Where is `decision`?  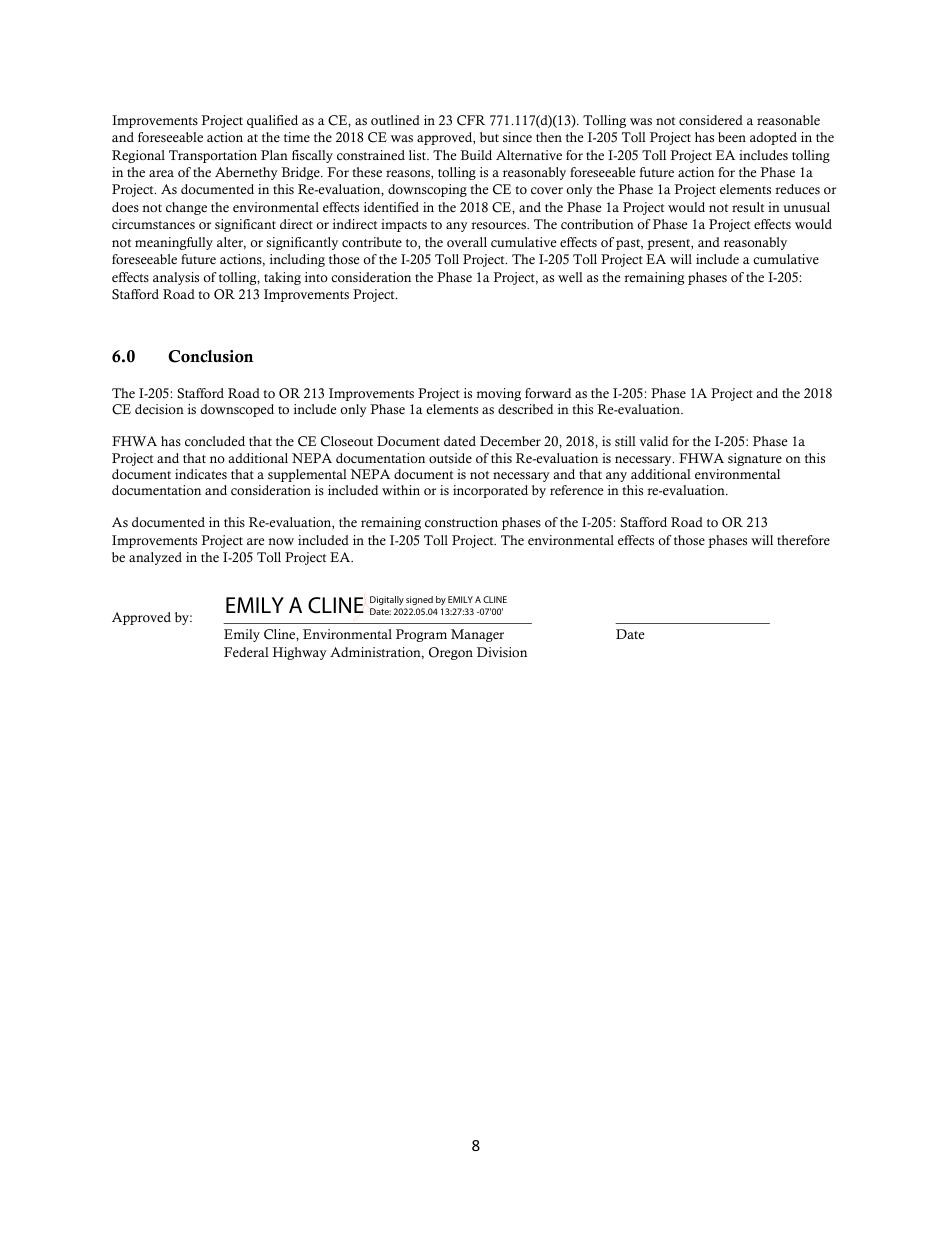 decision is located at coordinates (159, 409).
